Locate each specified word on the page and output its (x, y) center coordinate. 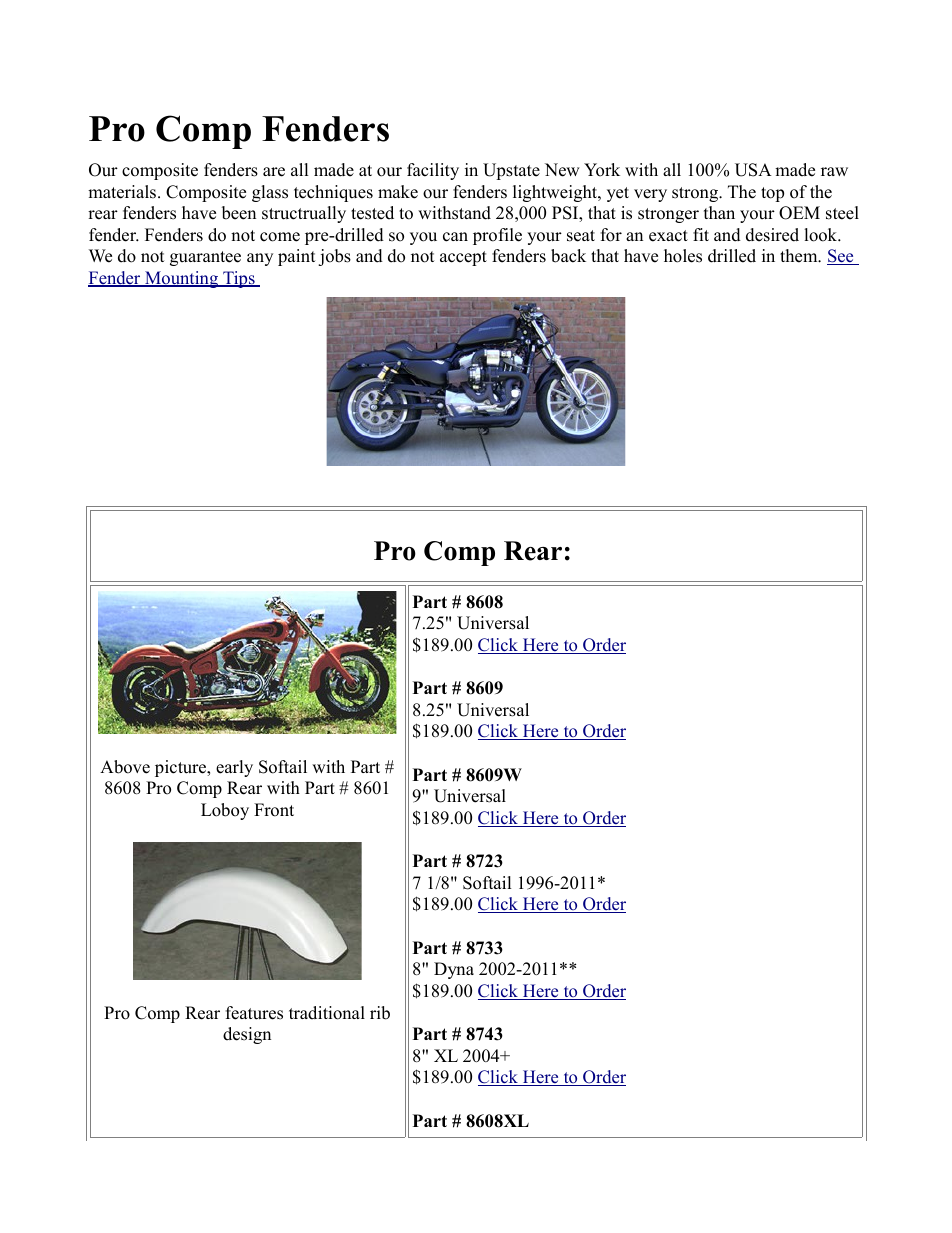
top (772, 194)
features (254, 1013)
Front (274, 810)
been (239, 213)
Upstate (511, 171)
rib (380, 1013)
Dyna (454, 970)
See (841, 257)
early (234, 768)
